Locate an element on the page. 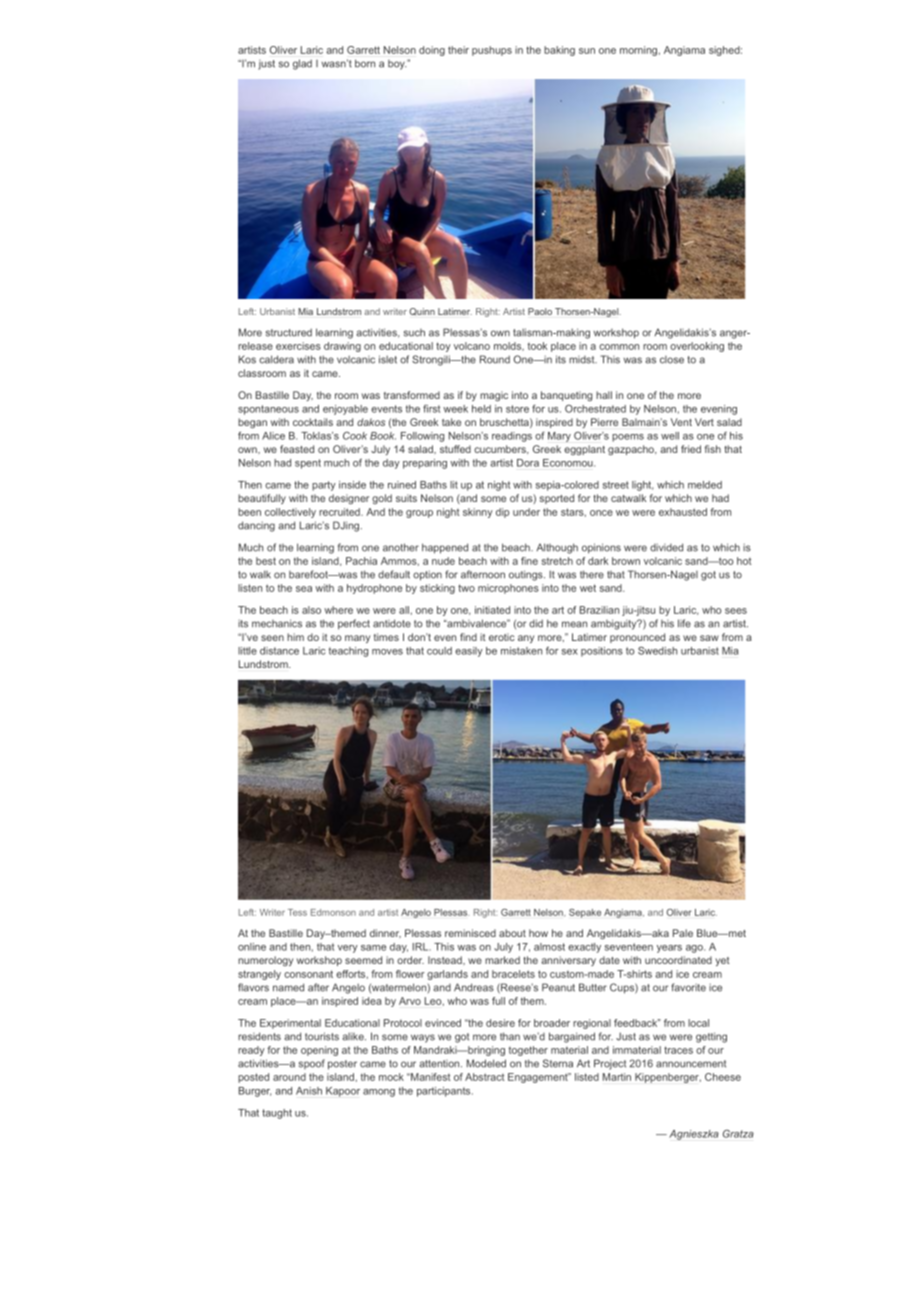 This document has height=1307, width=924. Tess is located at coordinates (297, 912).
